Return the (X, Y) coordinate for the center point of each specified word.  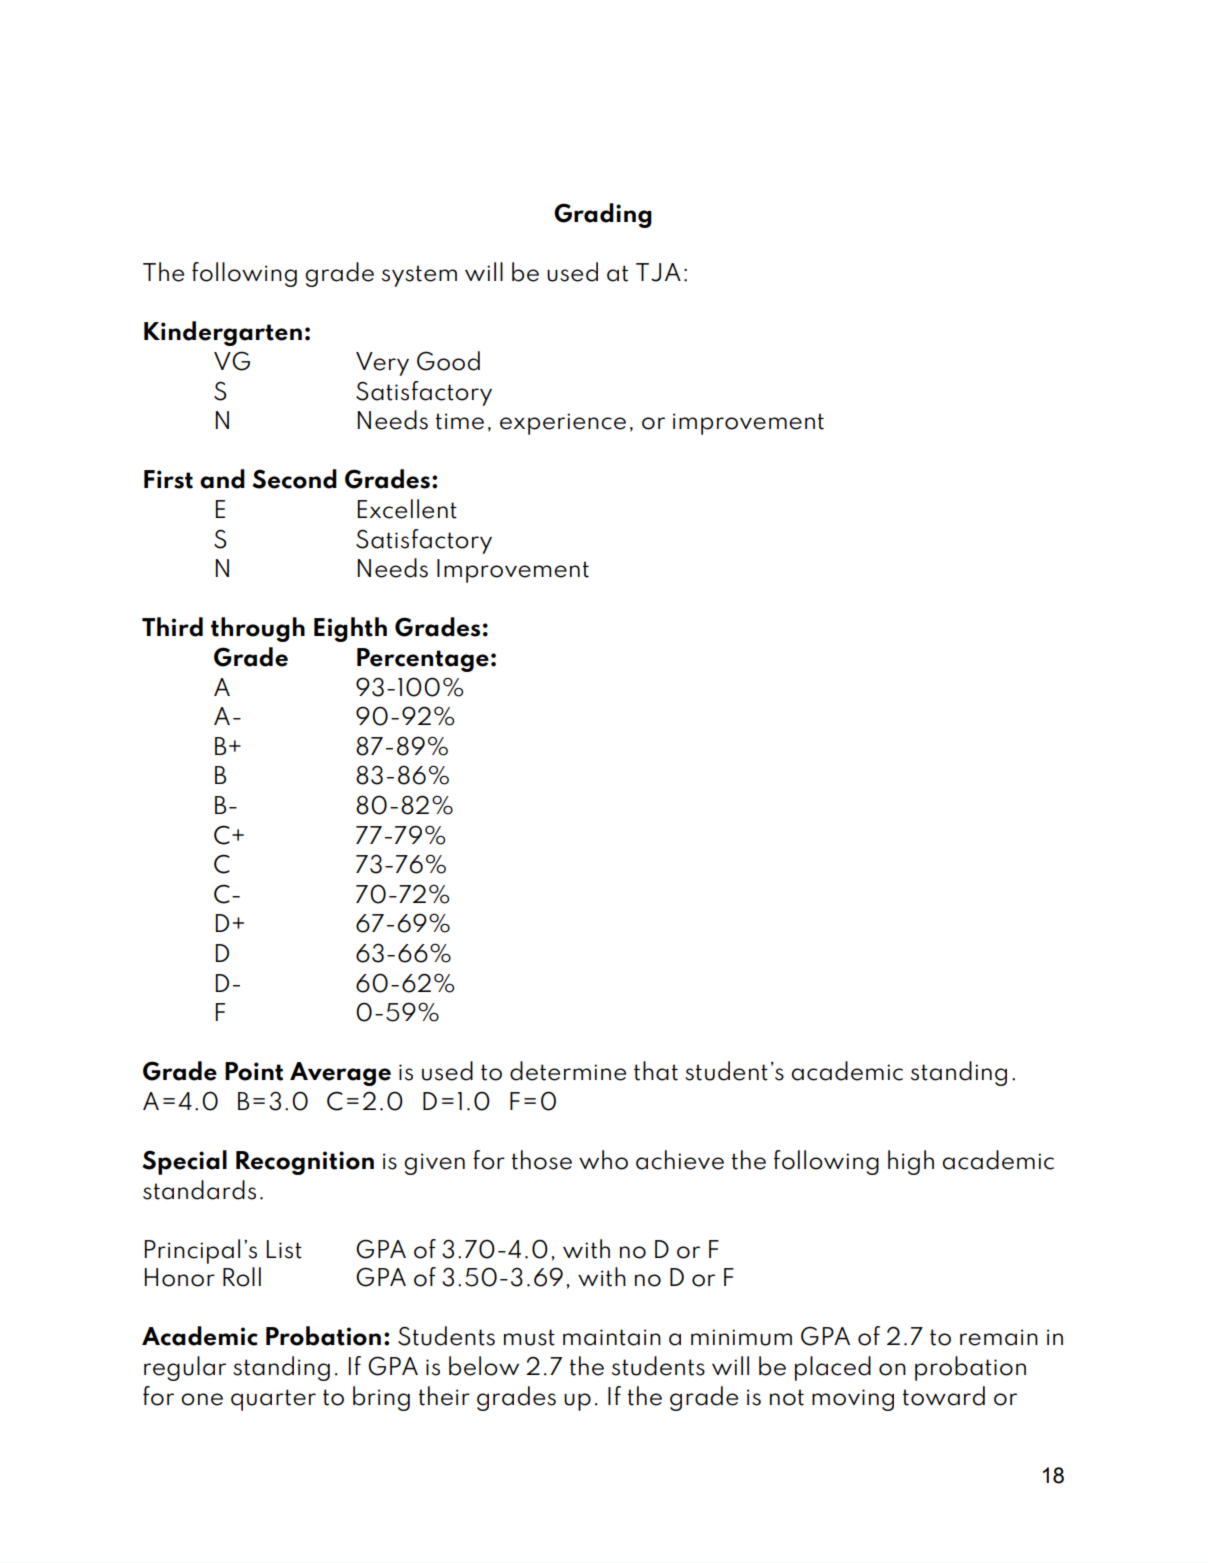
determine (568, 1071)
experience (563, 424)
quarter (273, 1400)
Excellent (407, 509)
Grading (603, 215)
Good (448, 361)
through (258, 629)
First (168, 479)
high (911, 1162)
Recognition (305, 1163)
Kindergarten (223, 333)
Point (254, 1071)
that (656, 1071)
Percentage (423, 660)
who (603, 1160)
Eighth (350, 629)
